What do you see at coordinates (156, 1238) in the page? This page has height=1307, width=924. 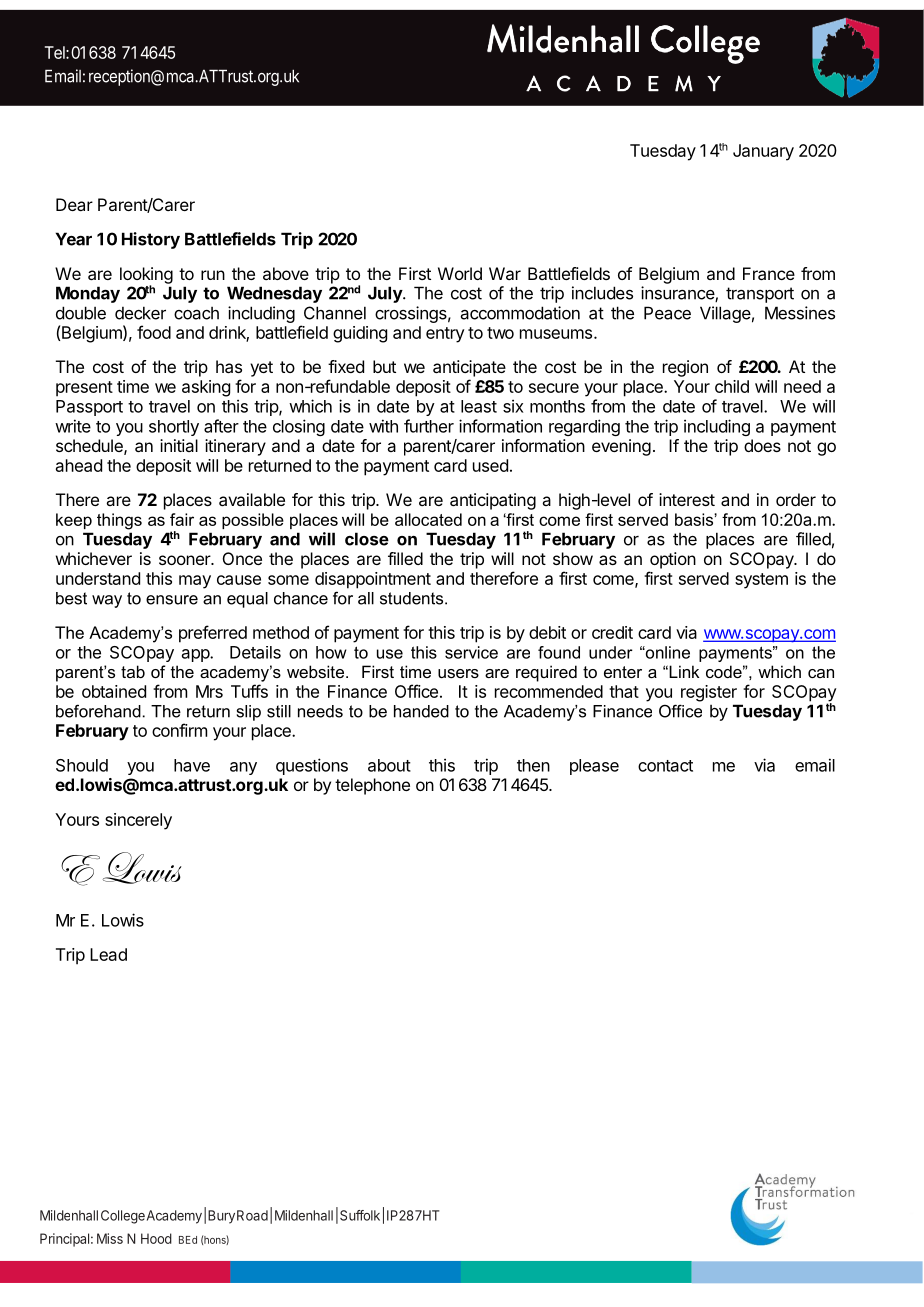 I see `Hood` at bounding box center [156, 1238].
